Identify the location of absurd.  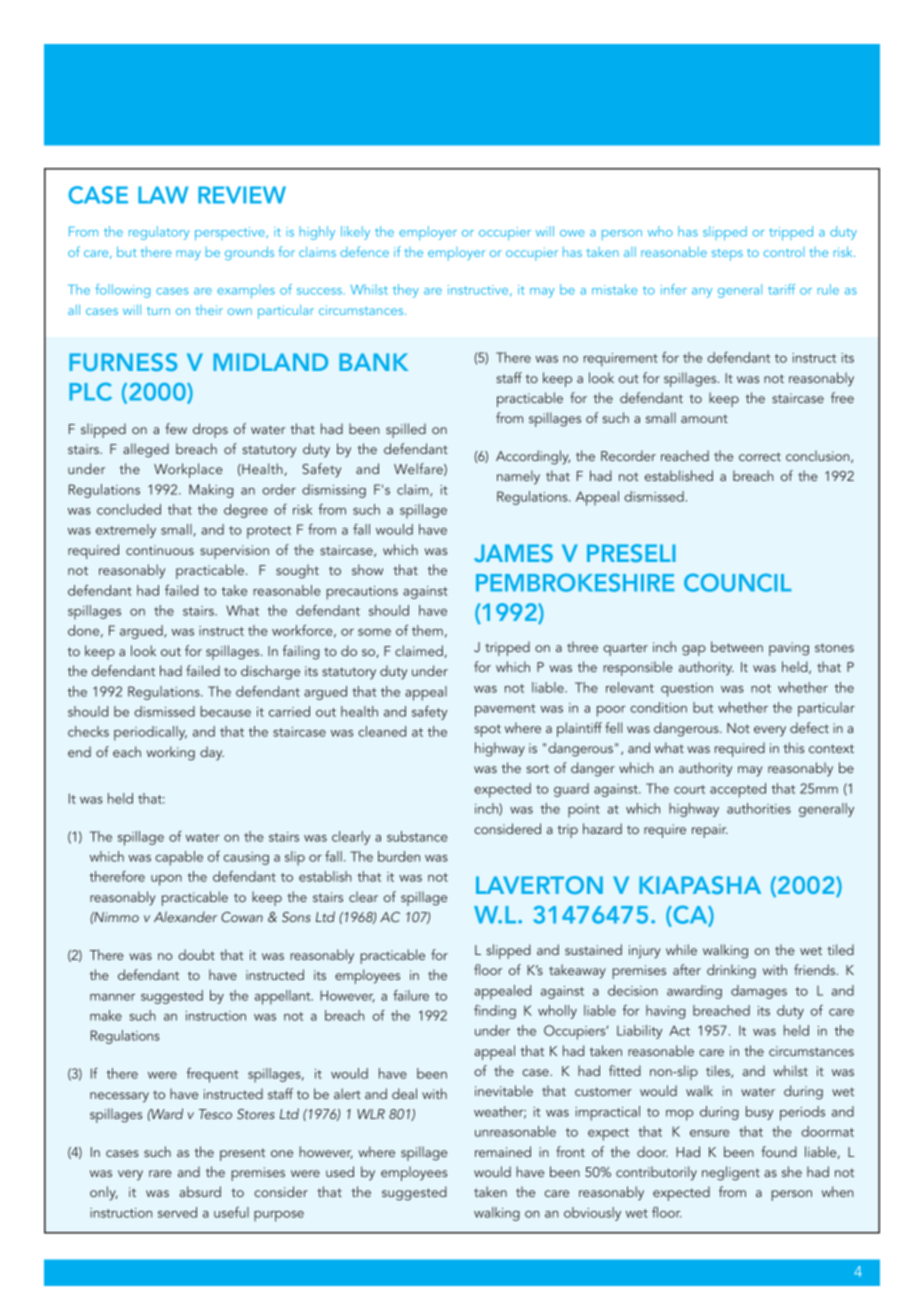
(200, 1191).
